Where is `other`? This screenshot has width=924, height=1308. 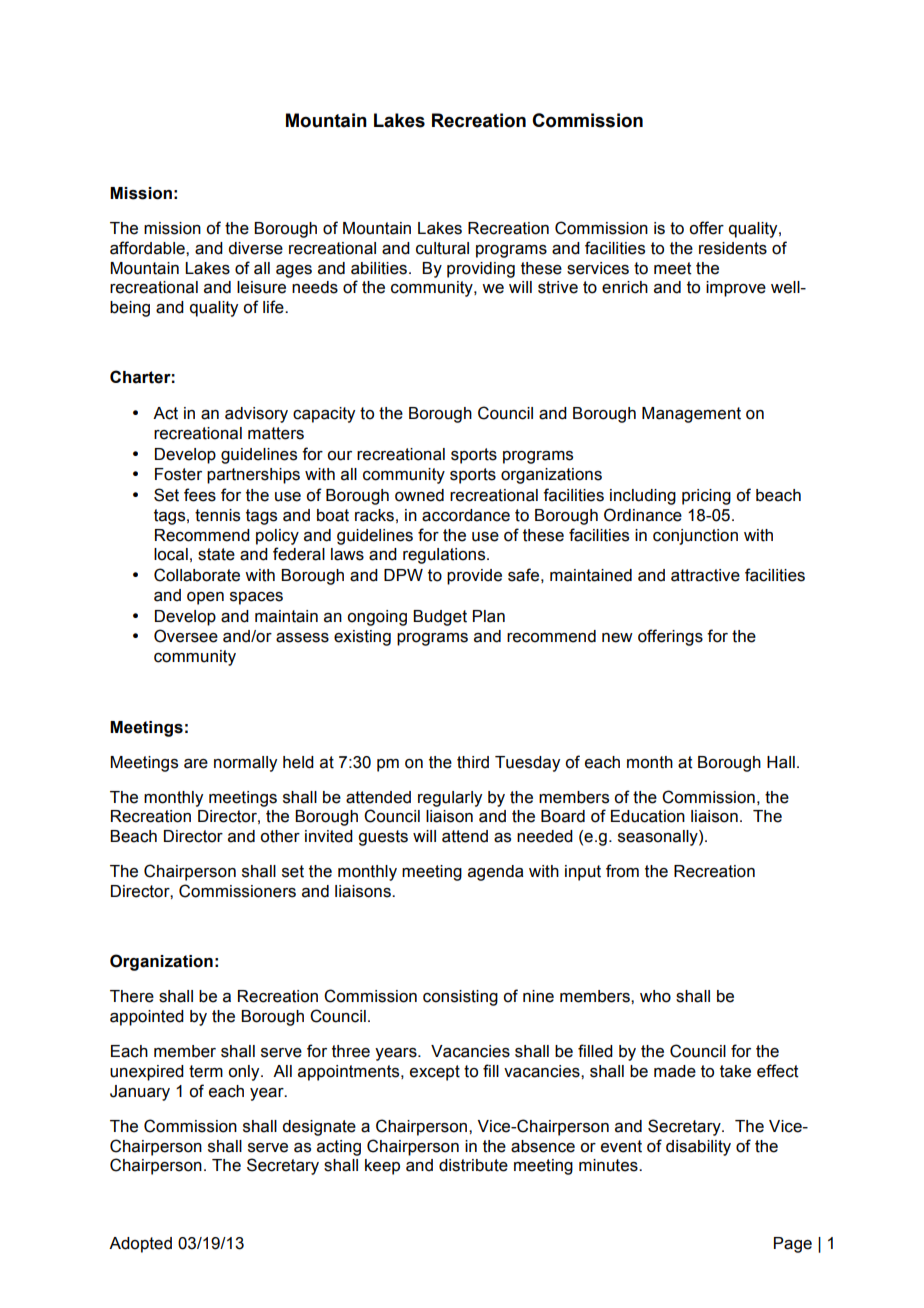 other is located at coordinates (280, 836).
